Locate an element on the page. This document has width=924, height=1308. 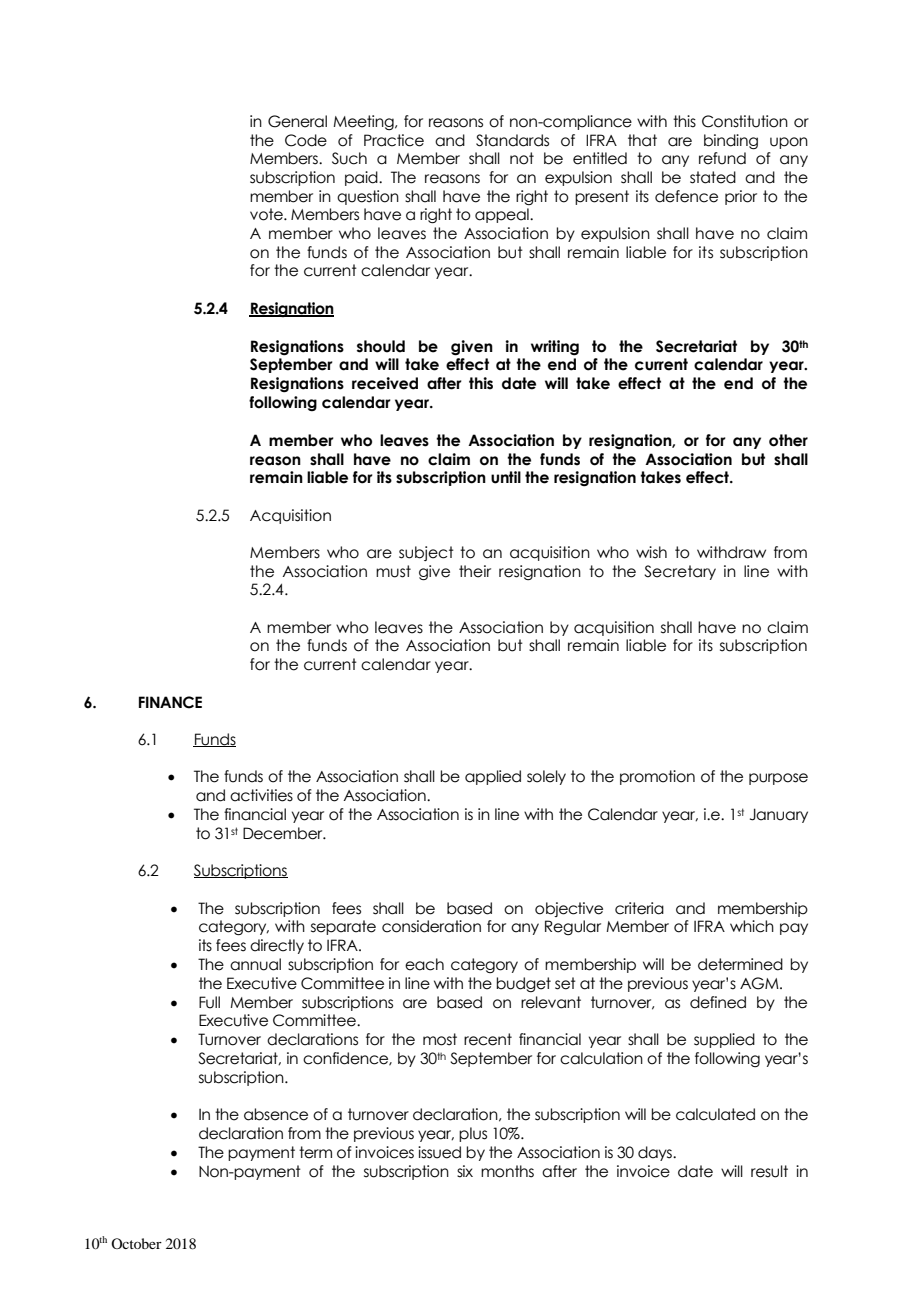
December is located at coordinates (284, 833).
